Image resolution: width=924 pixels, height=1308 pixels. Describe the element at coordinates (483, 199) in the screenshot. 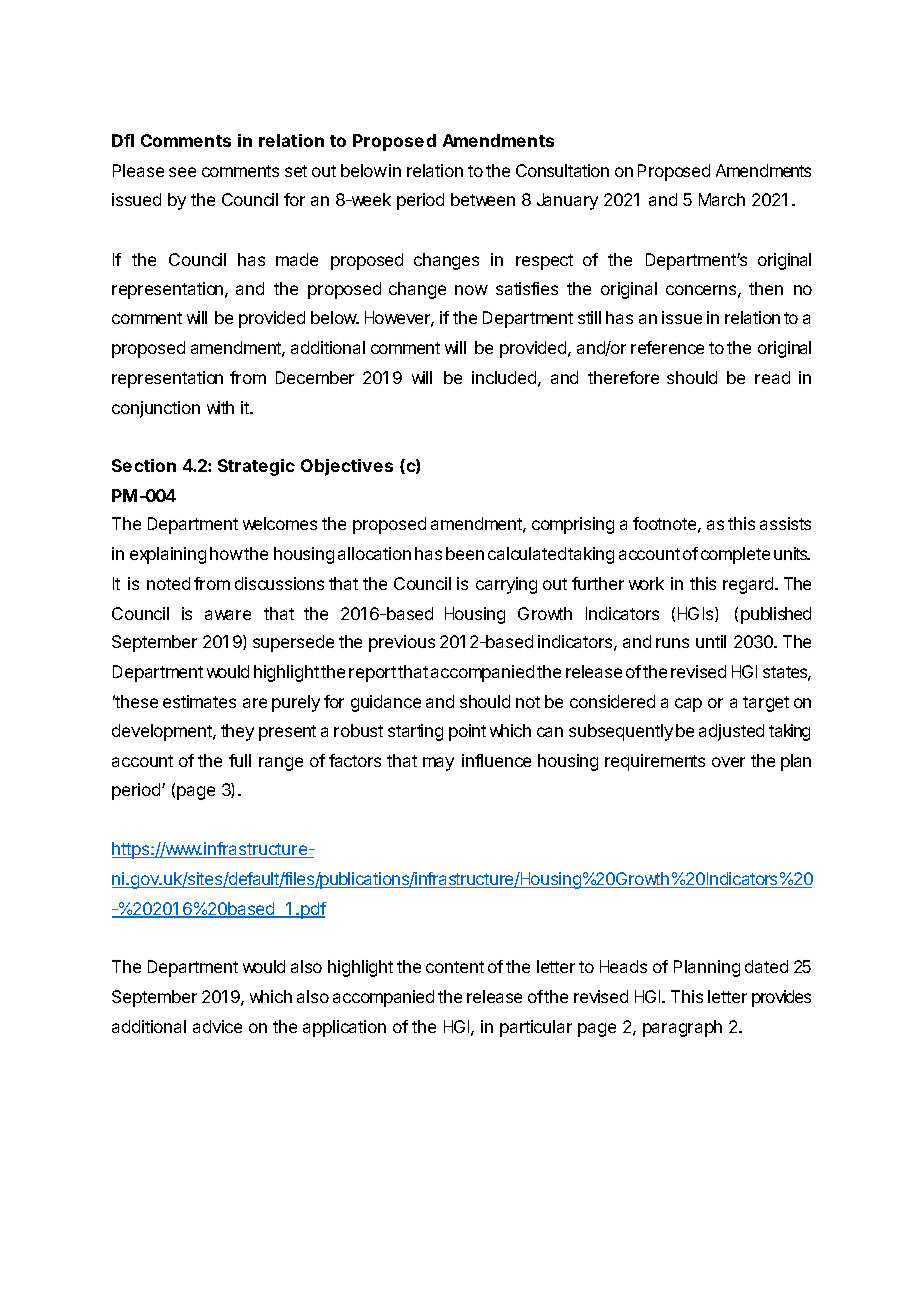

I see `between` at that location.
